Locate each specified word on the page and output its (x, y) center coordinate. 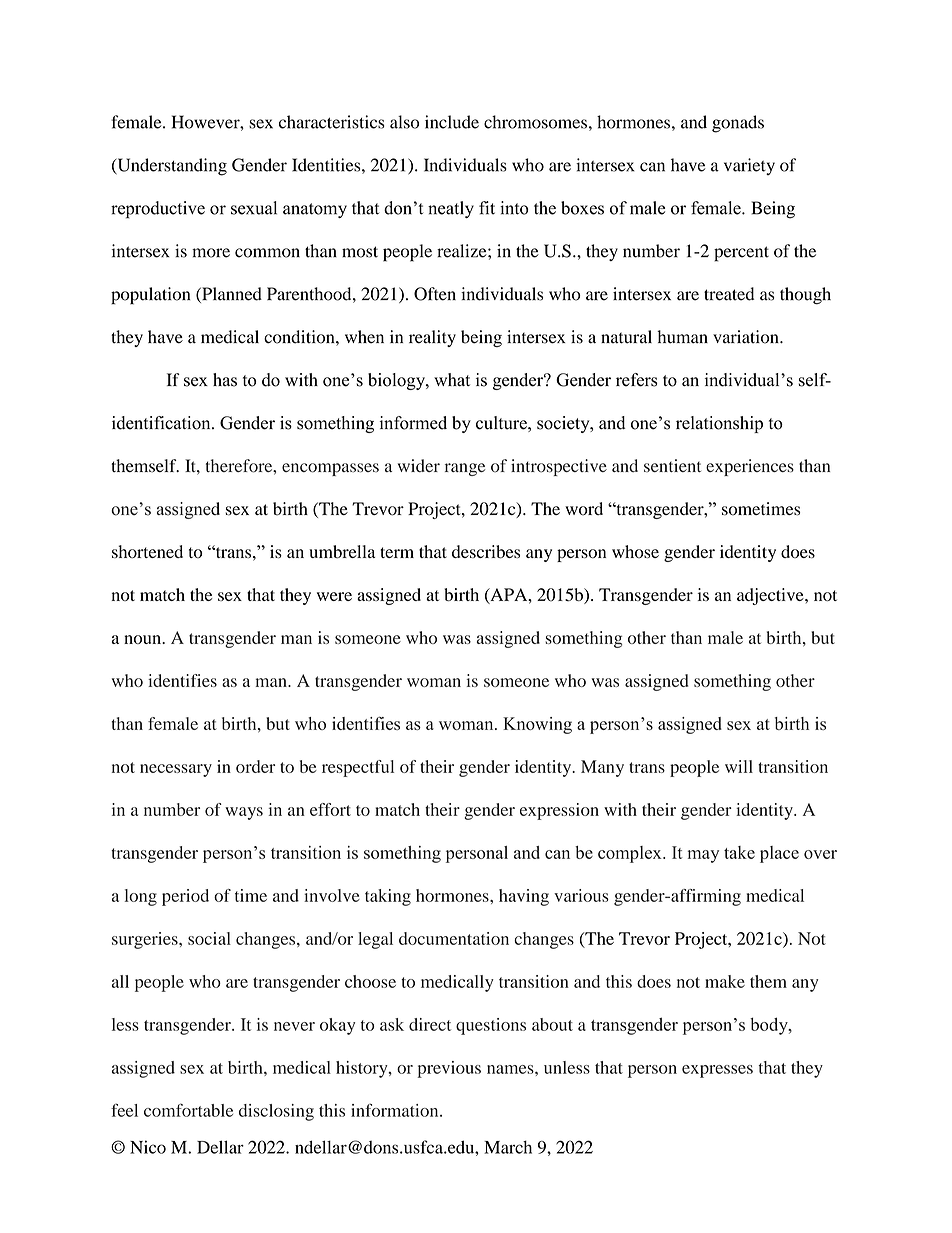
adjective (771, 596)
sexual (254, 208)
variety (749, 166)
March (508, 1147)
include (452, 122)
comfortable (188, 1110)
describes (486, 552)
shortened (147, 552)
